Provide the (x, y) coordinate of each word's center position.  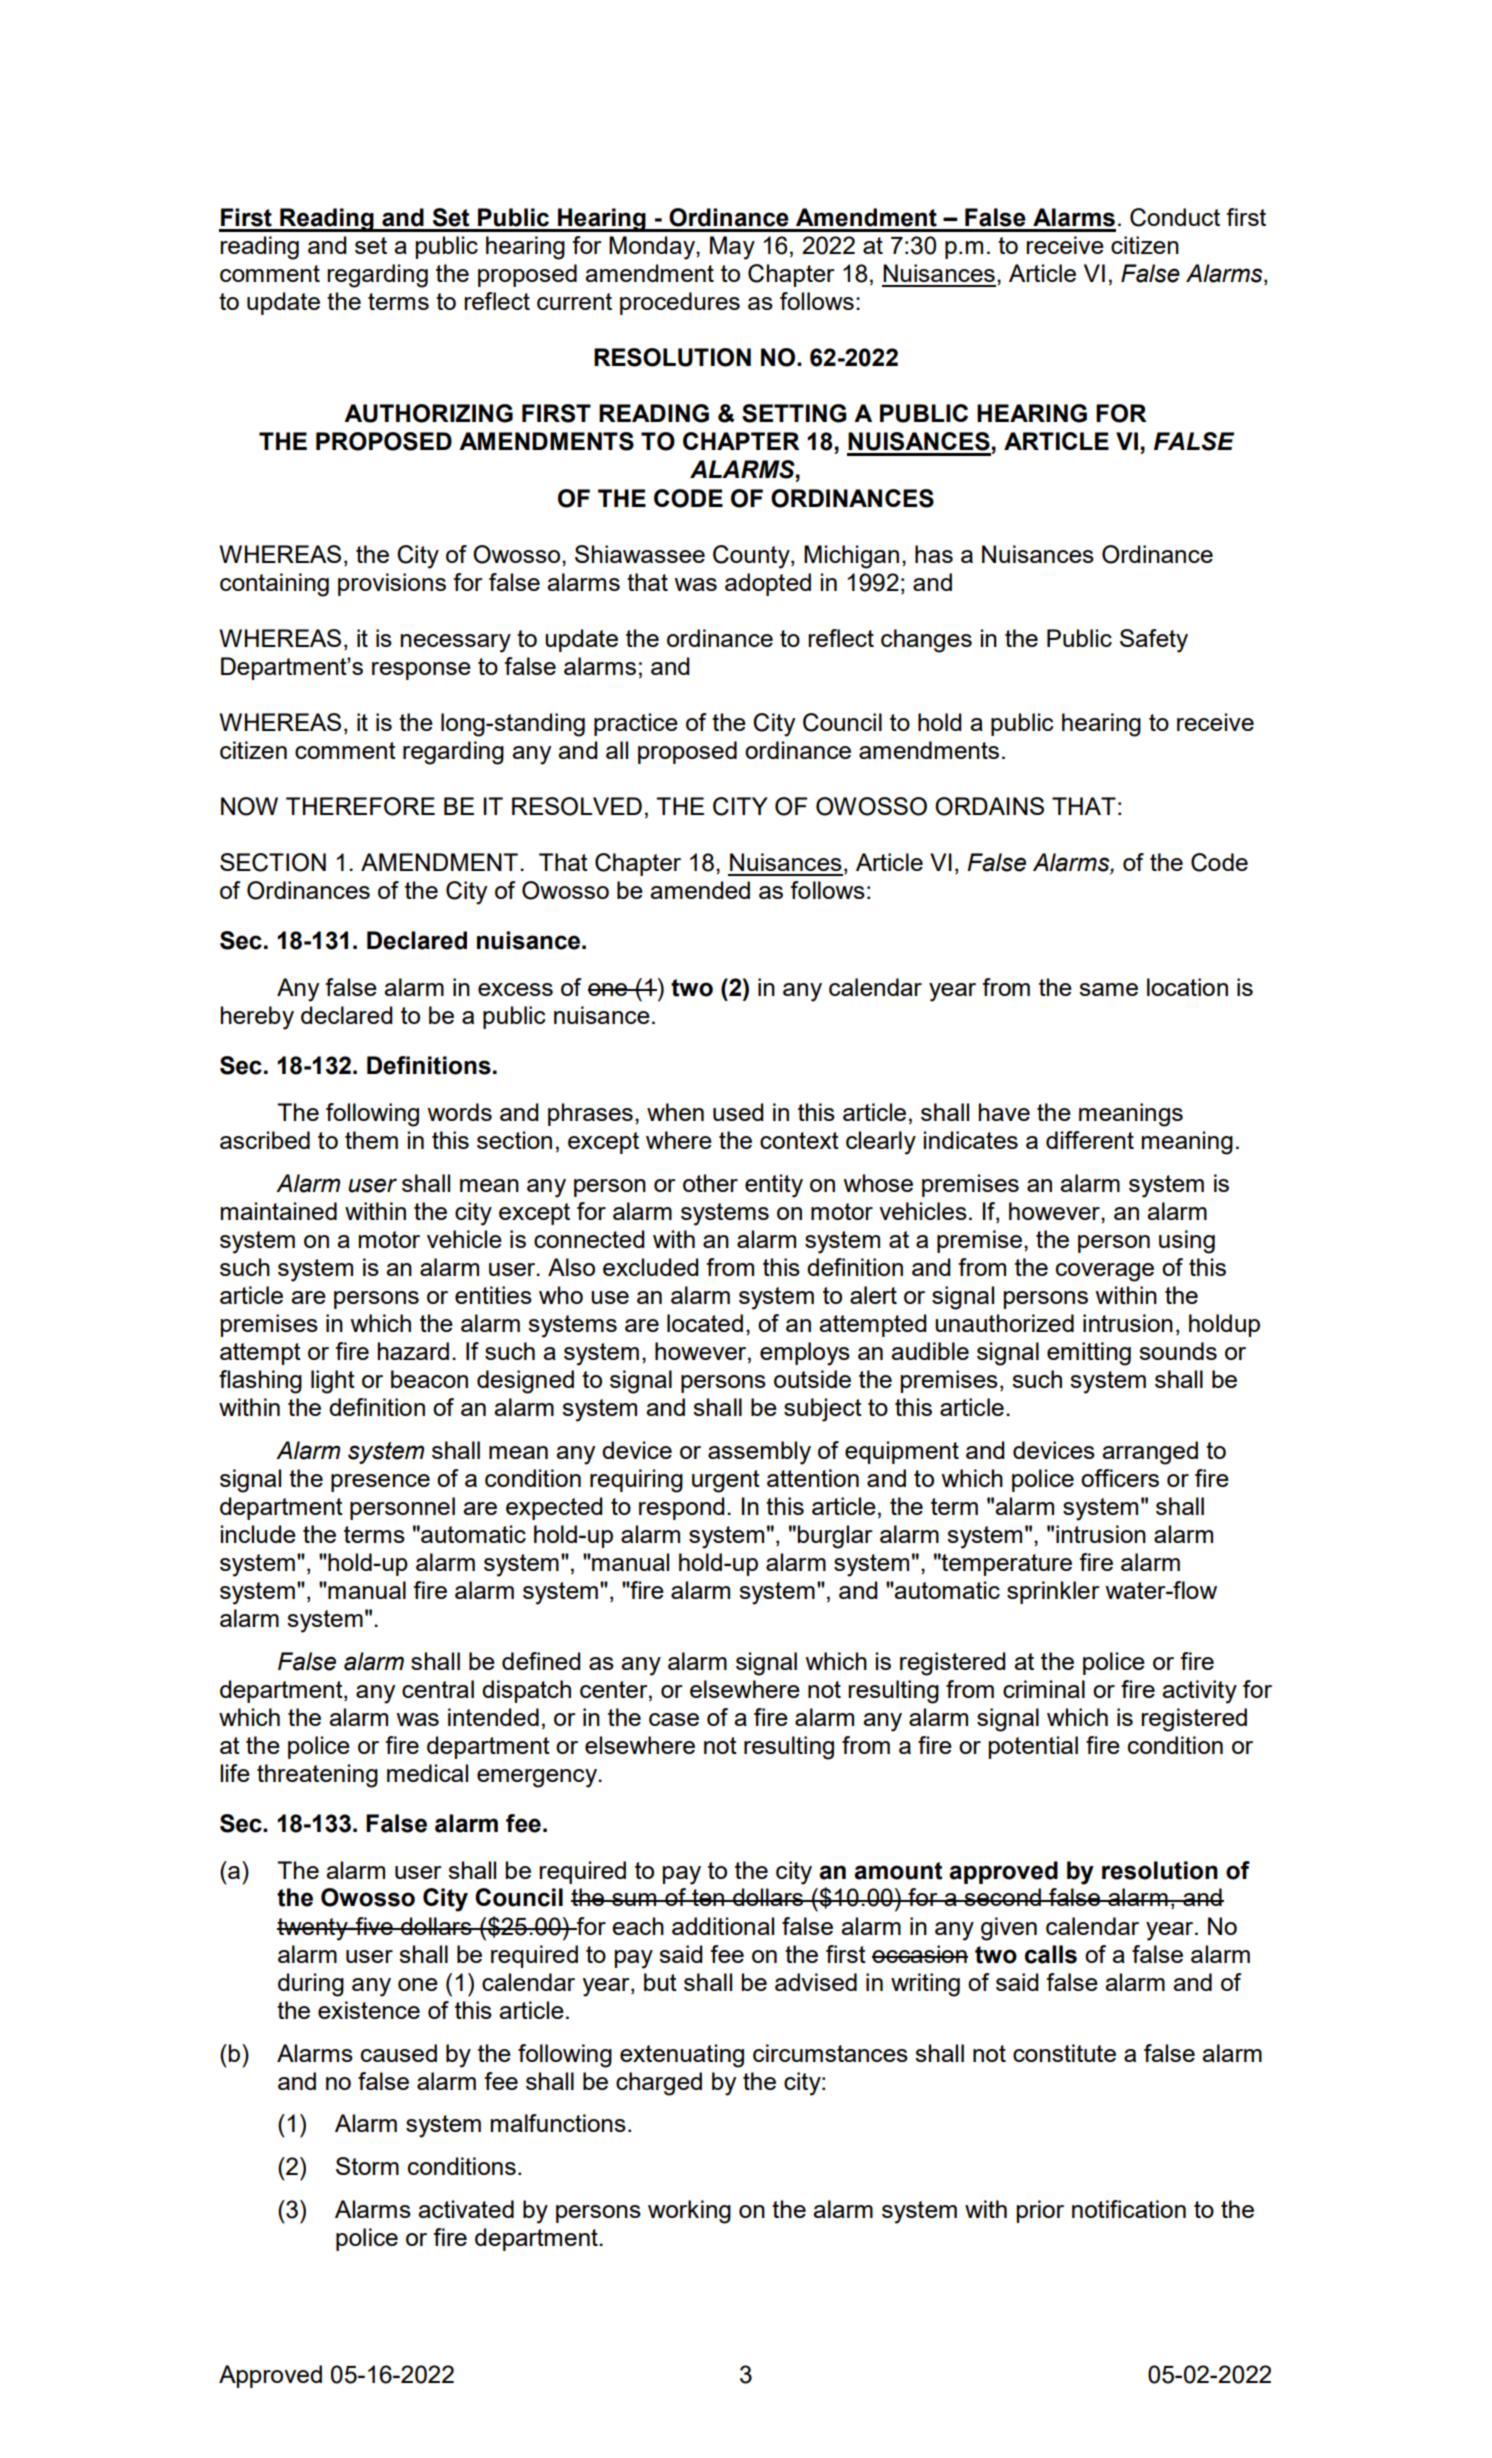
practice (636, 724)
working (689, 2212)
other (710, 1183)
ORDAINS (989, 806)
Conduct (1175, 217)
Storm (367, 2166)
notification (1129, 2209)
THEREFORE (360, 806)
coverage (1105, 1272)
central (438, 1689)
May (732, 248)
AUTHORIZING (428, 413)
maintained (279, 1211)
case (674, 1719)
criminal (1044, 1689)
